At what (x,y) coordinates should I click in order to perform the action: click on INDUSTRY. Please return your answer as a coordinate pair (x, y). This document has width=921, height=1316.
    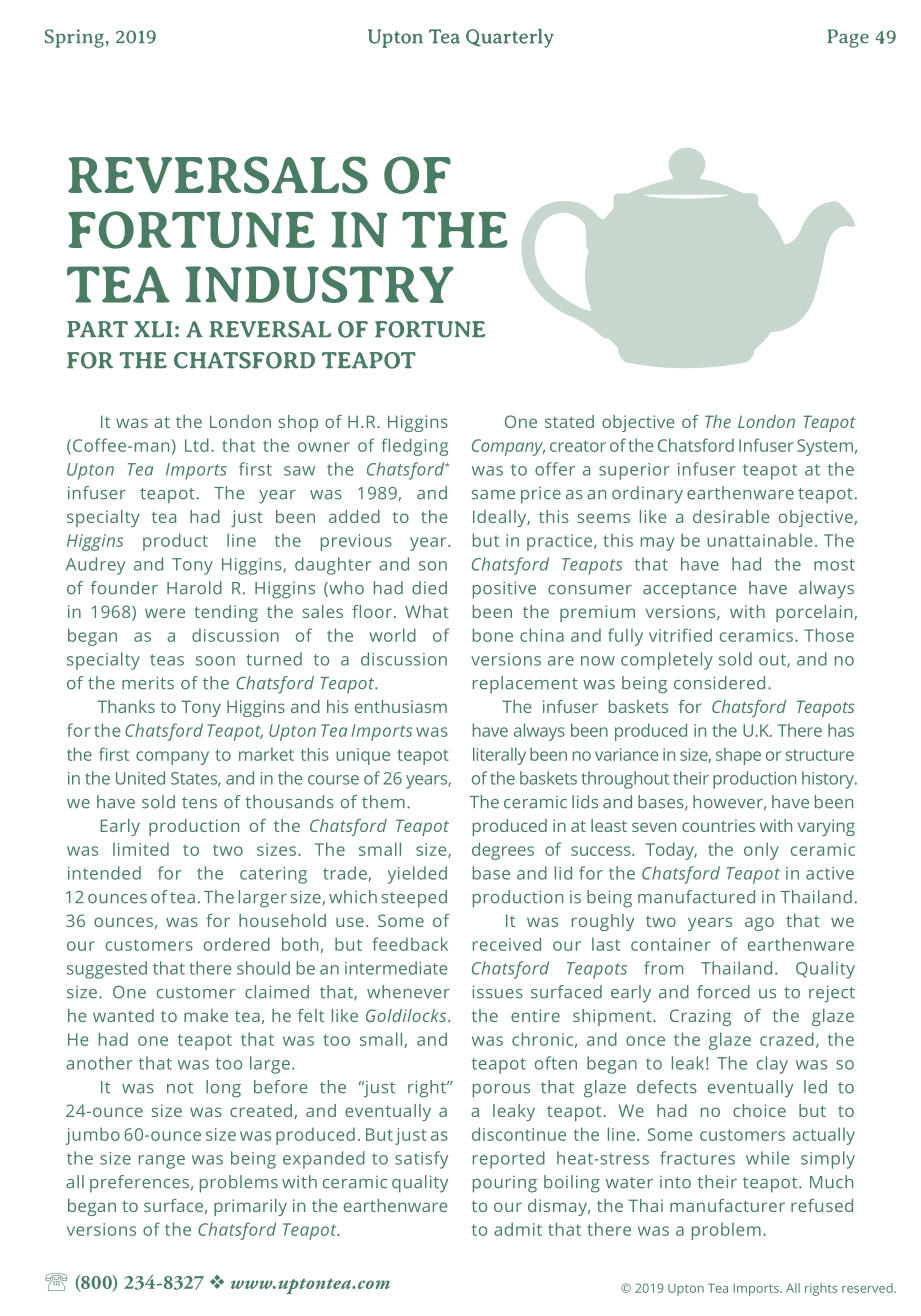
    Looking at the image, I should click on (319, 284).
